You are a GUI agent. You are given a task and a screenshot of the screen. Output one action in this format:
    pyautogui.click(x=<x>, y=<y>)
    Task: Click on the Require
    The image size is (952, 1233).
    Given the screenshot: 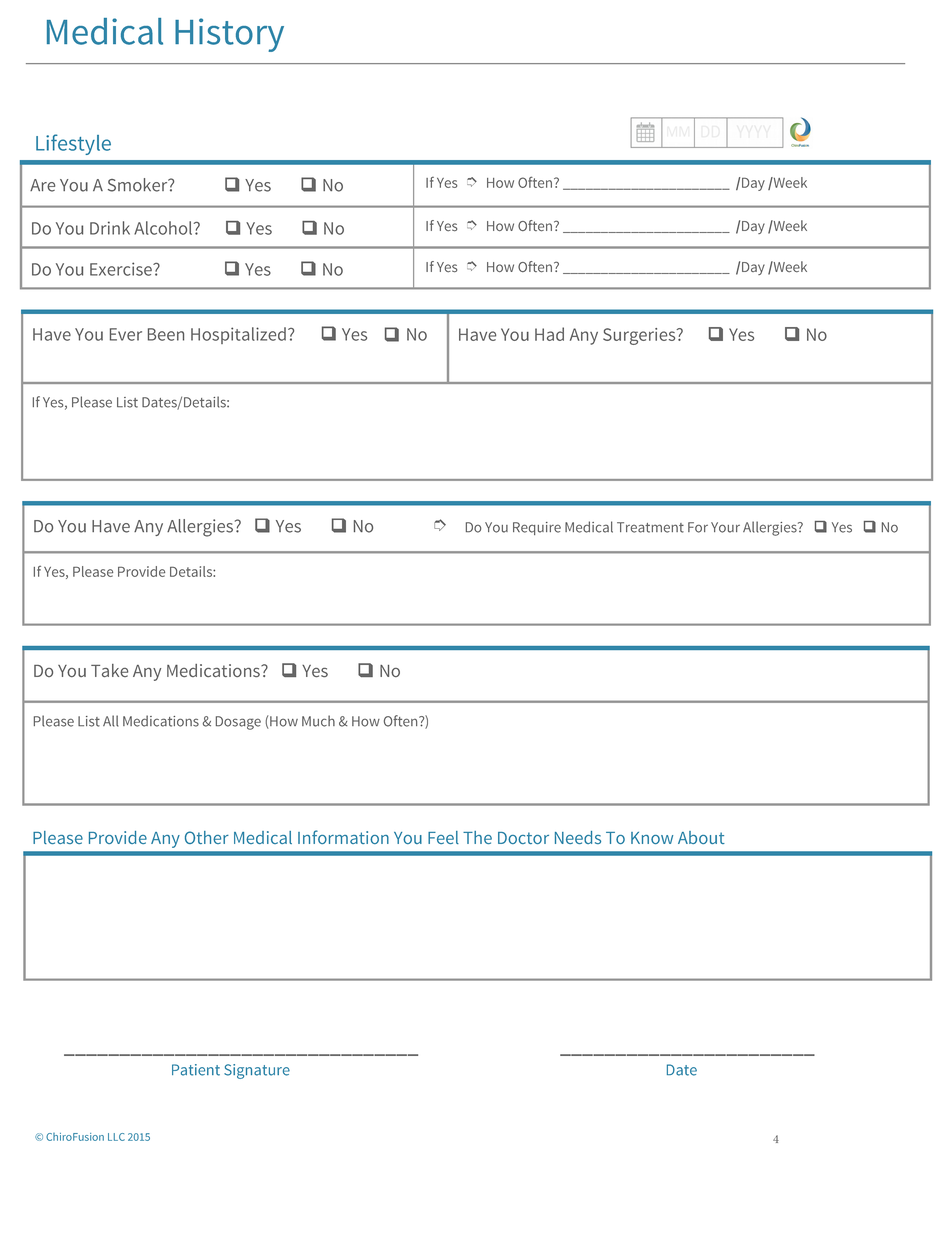 What is the action you would take?
    pyautogui.click(x=537, y=528)
